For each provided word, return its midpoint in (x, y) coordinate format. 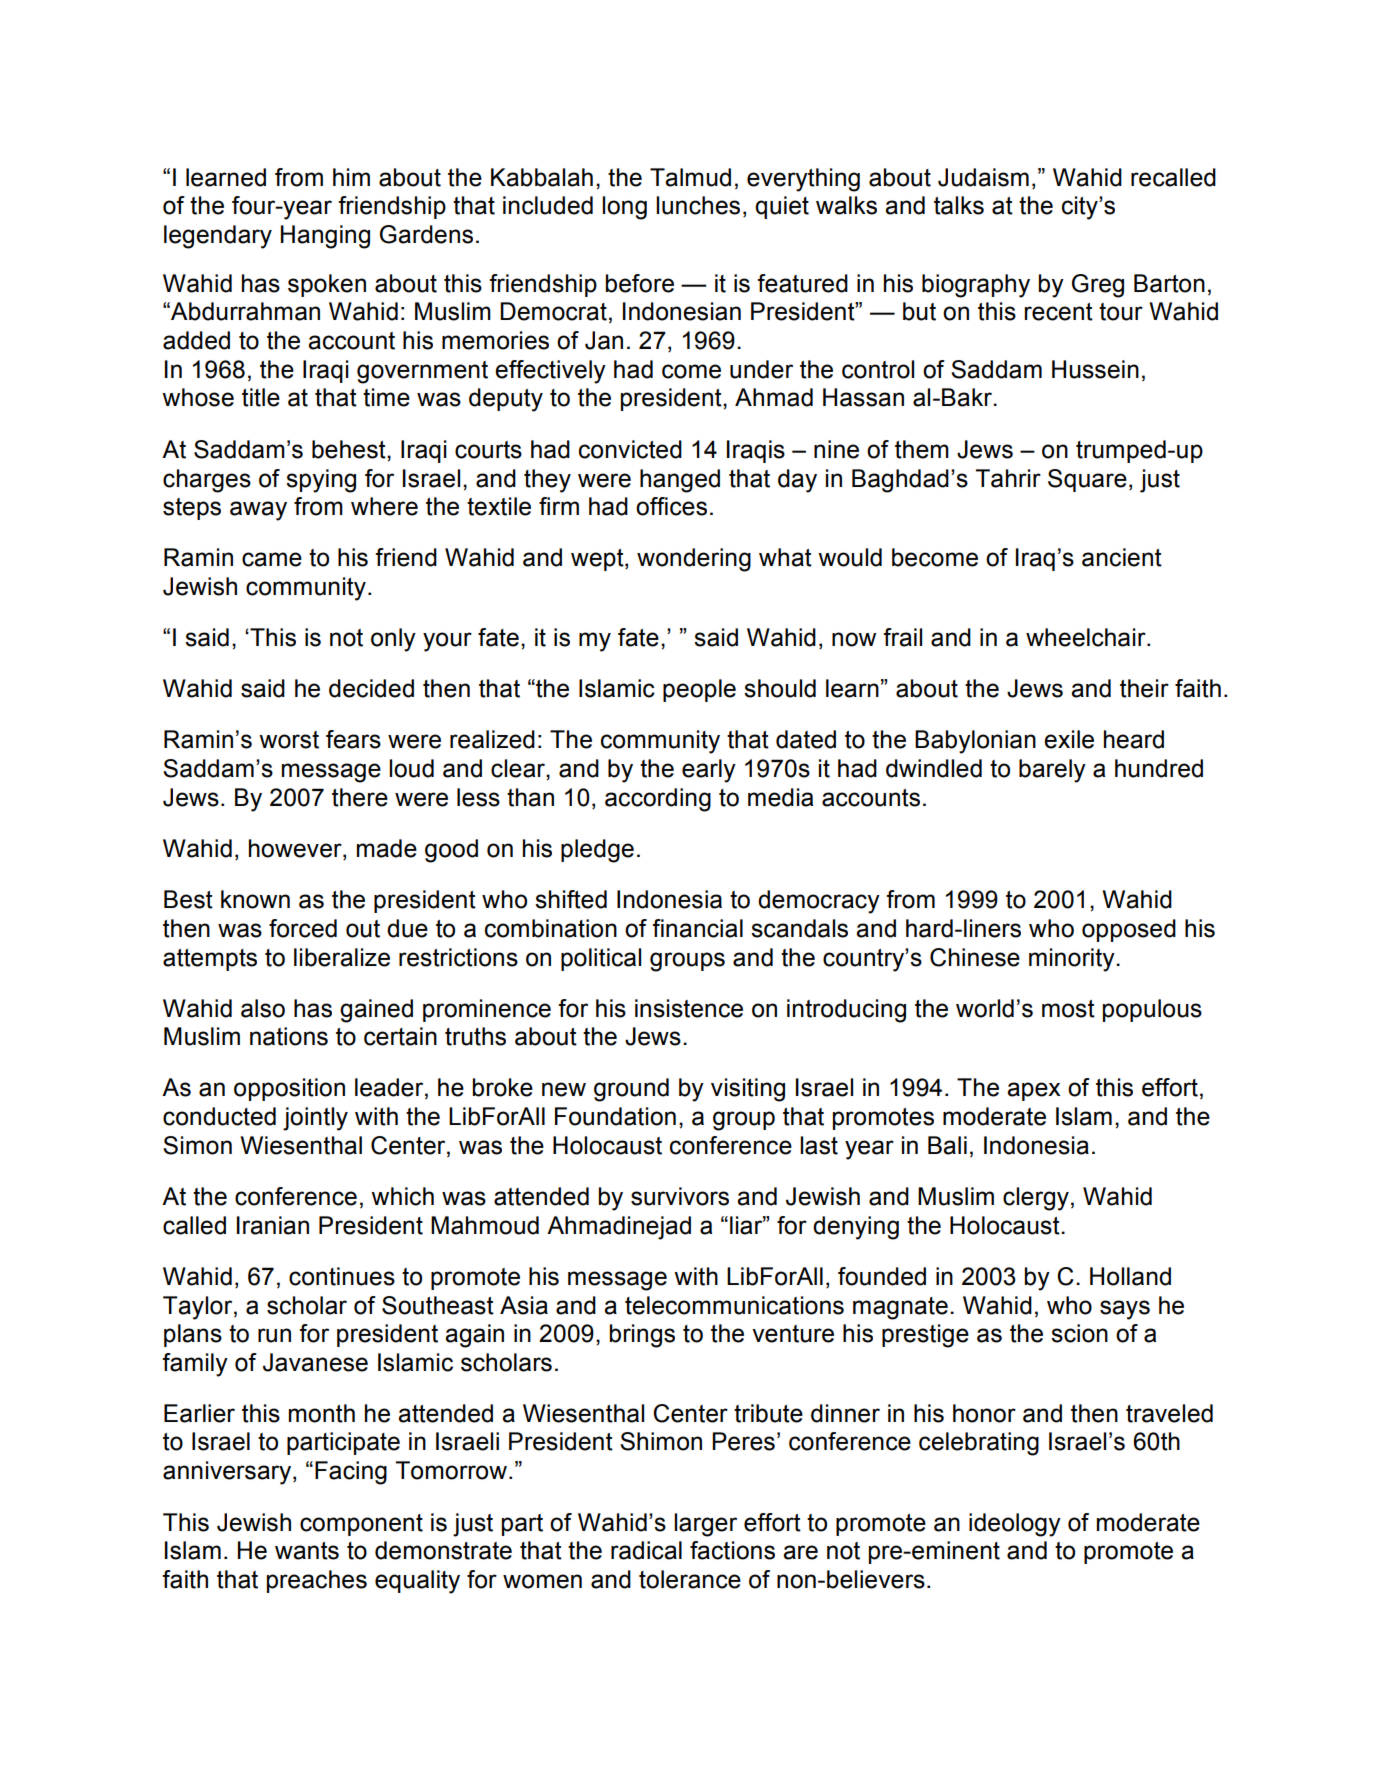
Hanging (325, 237)
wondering (694, 560)
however (296, 849)
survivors (680, 1196)
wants (307, 1551)
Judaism (983, 177)
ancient (1122, 557)
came (272, 559)
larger (705, 1525)
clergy (1036, 1199)
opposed (1129, 930)
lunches (698, 205)
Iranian (273, 1225)
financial (697, 928)
